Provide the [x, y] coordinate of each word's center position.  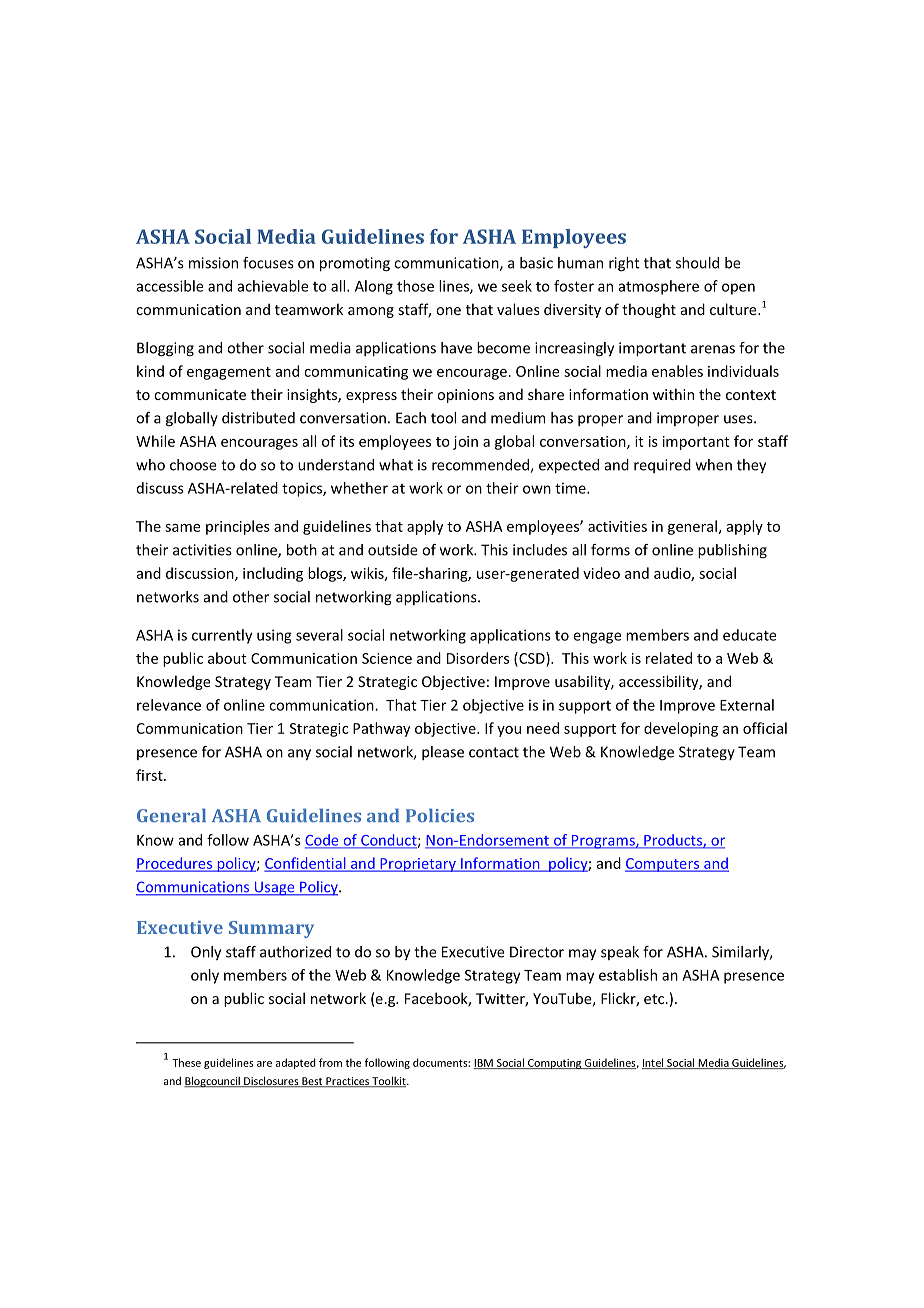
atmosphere [658, 287]
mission [213, 263]
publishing [732, 551]
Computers [663, 865]
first [150, 775]
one [448, 311]
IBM [484, 1064]
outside [393, 550]
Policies [440, 815]
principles [238, 527]
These [186, 1062]
